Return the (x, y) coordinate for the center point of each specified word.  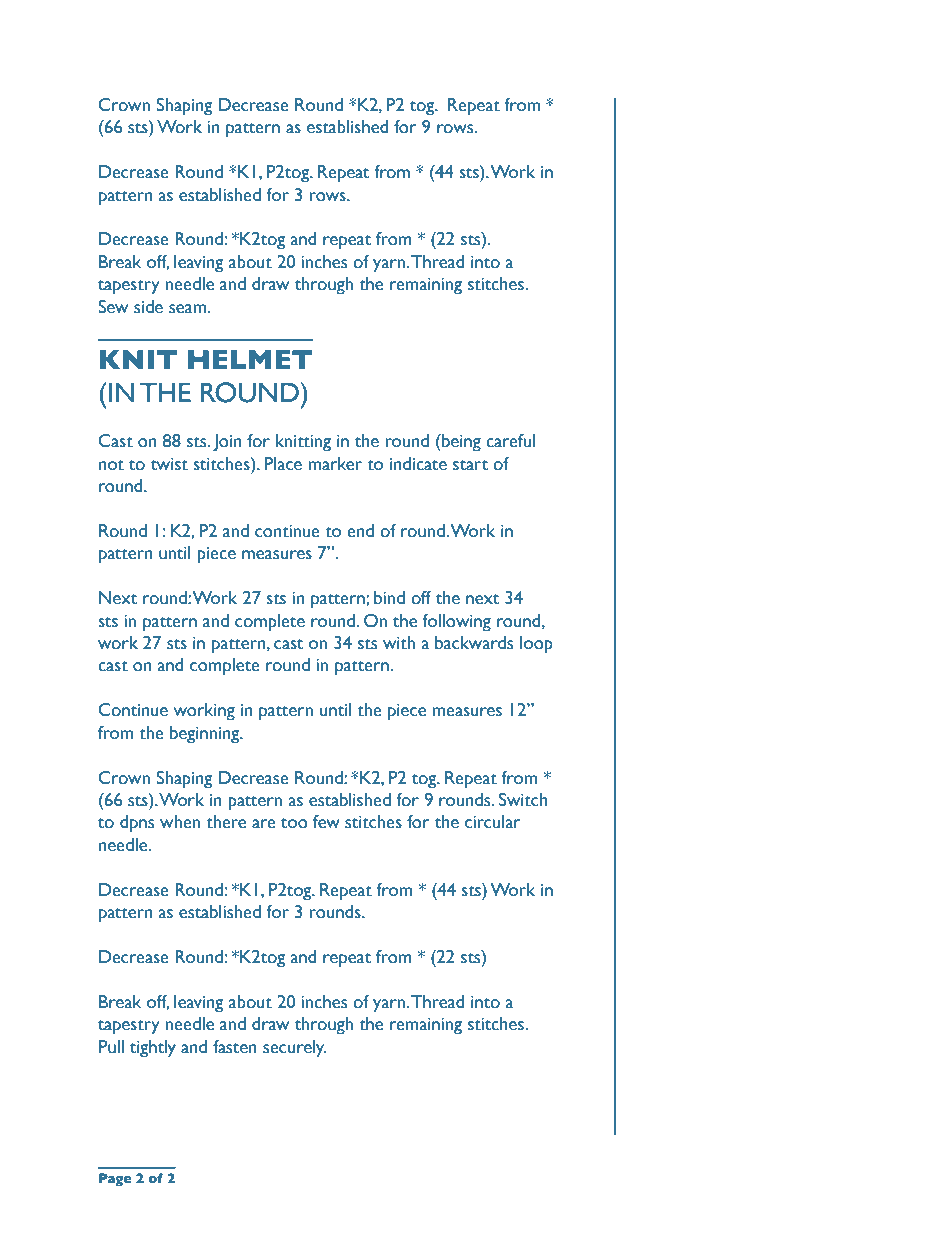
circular (493, 822)
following (456, 623)
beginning (206, 735)
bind (389, 598)
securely (294, 1049)
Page (115, 1180)
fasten (235, 1047)
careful (510, 441)
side (148, 307)
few (326, 822)
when (180, 822)
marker (335, 464)
